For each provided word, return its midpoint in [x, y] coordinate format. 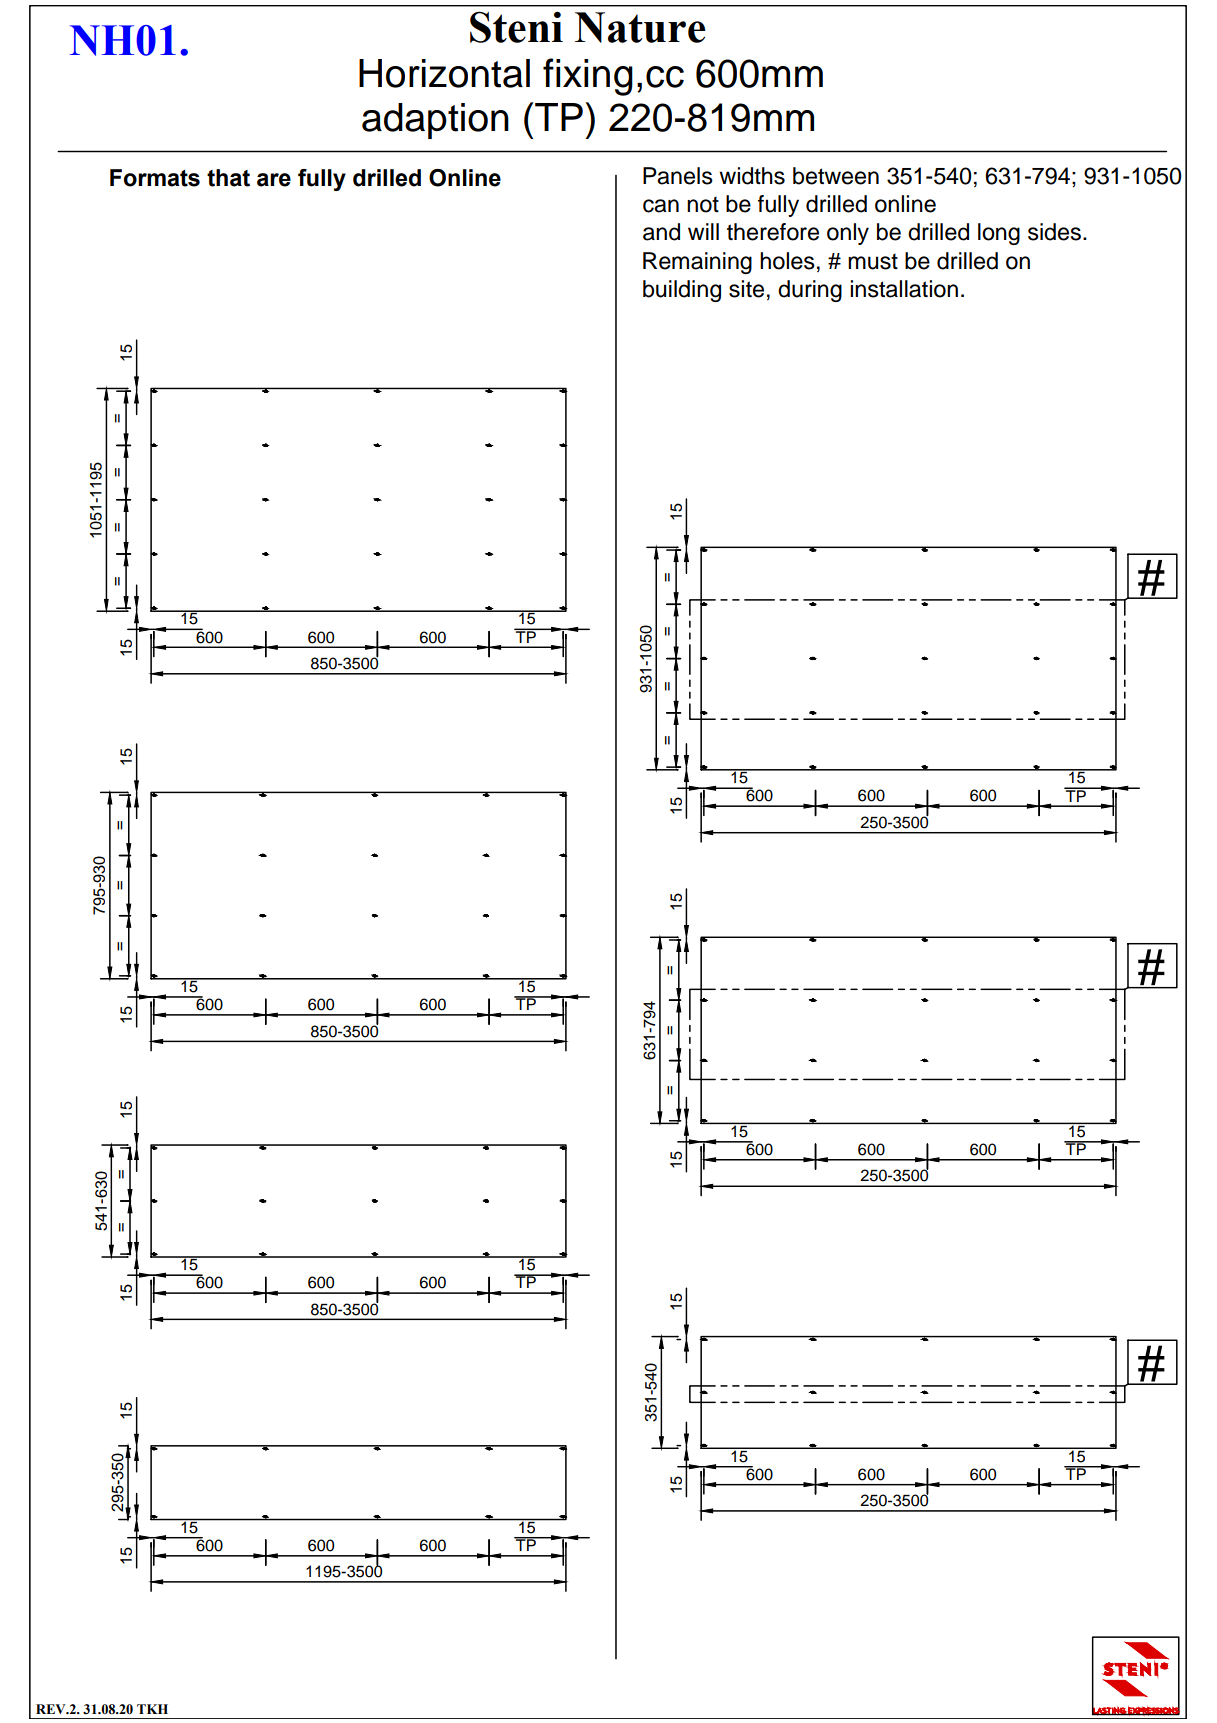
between [836, 176]
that [228, 178]
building [682, 291]
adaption [435, 121]
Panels [678, 176]
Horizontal [444, 73]
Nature [640, 27]
